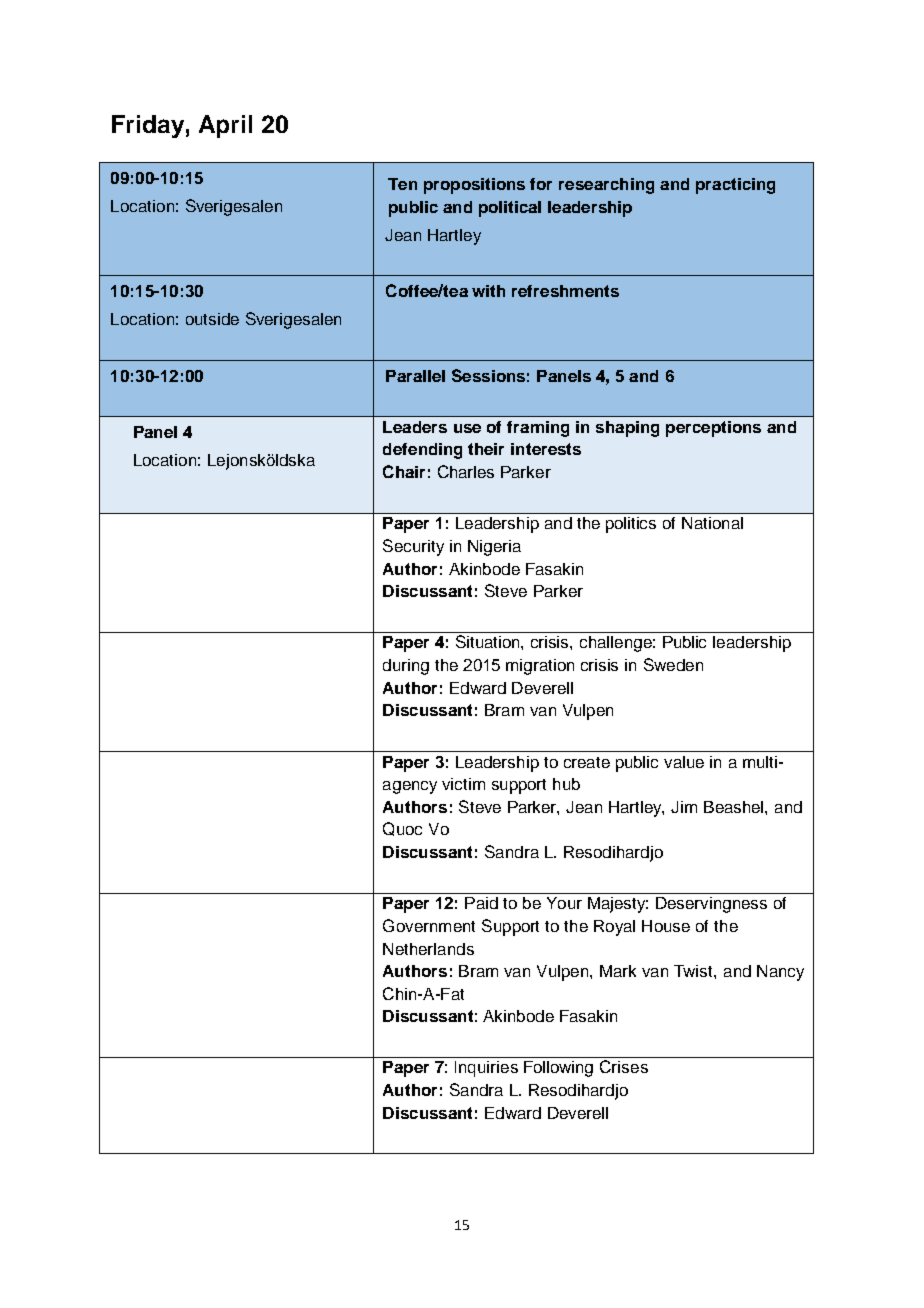 This screenshot has height=1308, width=924. Describe the element at coordinates (428, 949) in the screenshot. I see `Netherlands` at that location.
